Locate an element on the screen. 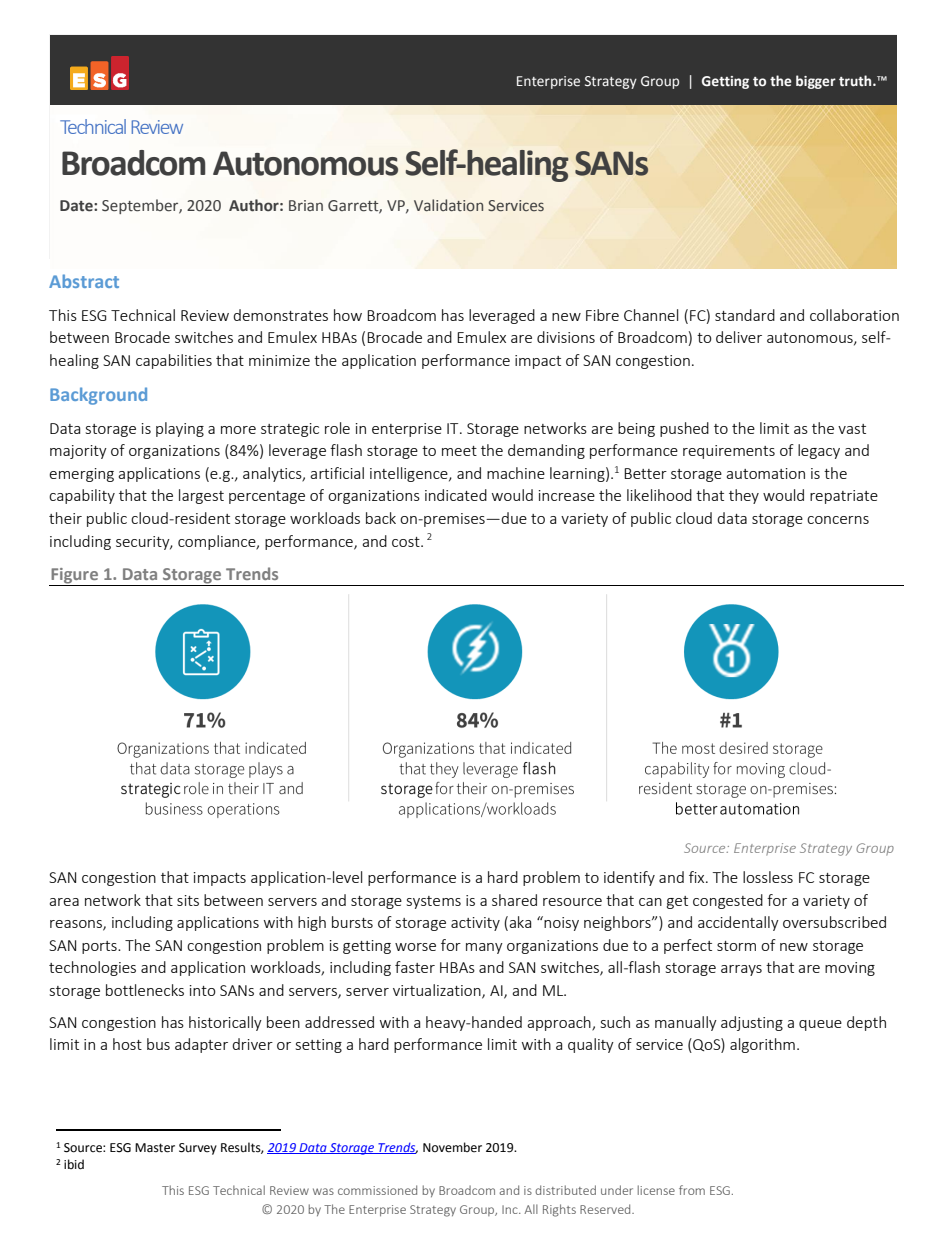 Image resolution: width=952 pixels, height=1233 pixels. cost is located at coordinates (407, 542).
